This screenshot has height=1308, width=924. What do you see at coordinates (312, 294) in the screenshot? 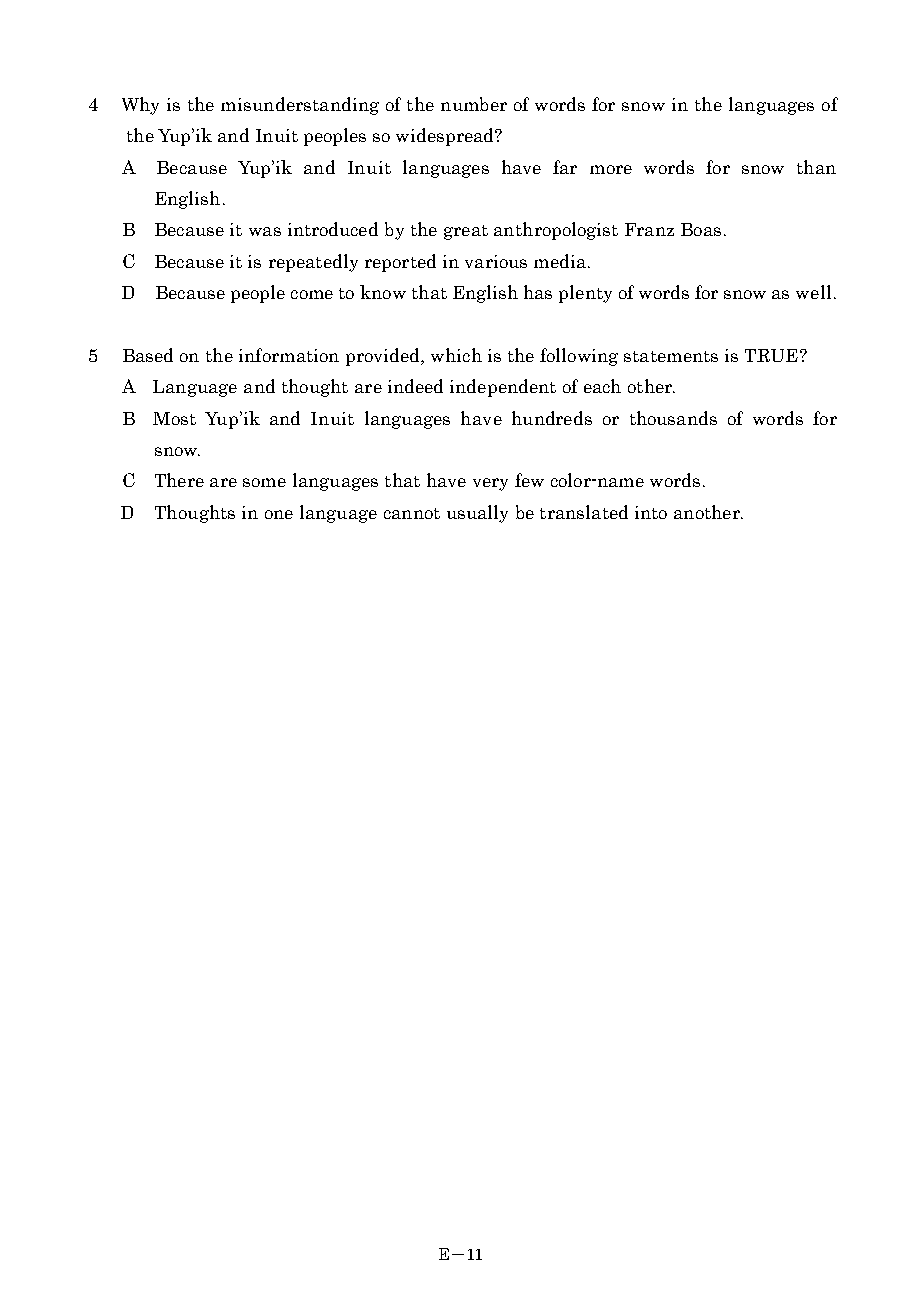
I see `come` at bounding box center [312, 294].
